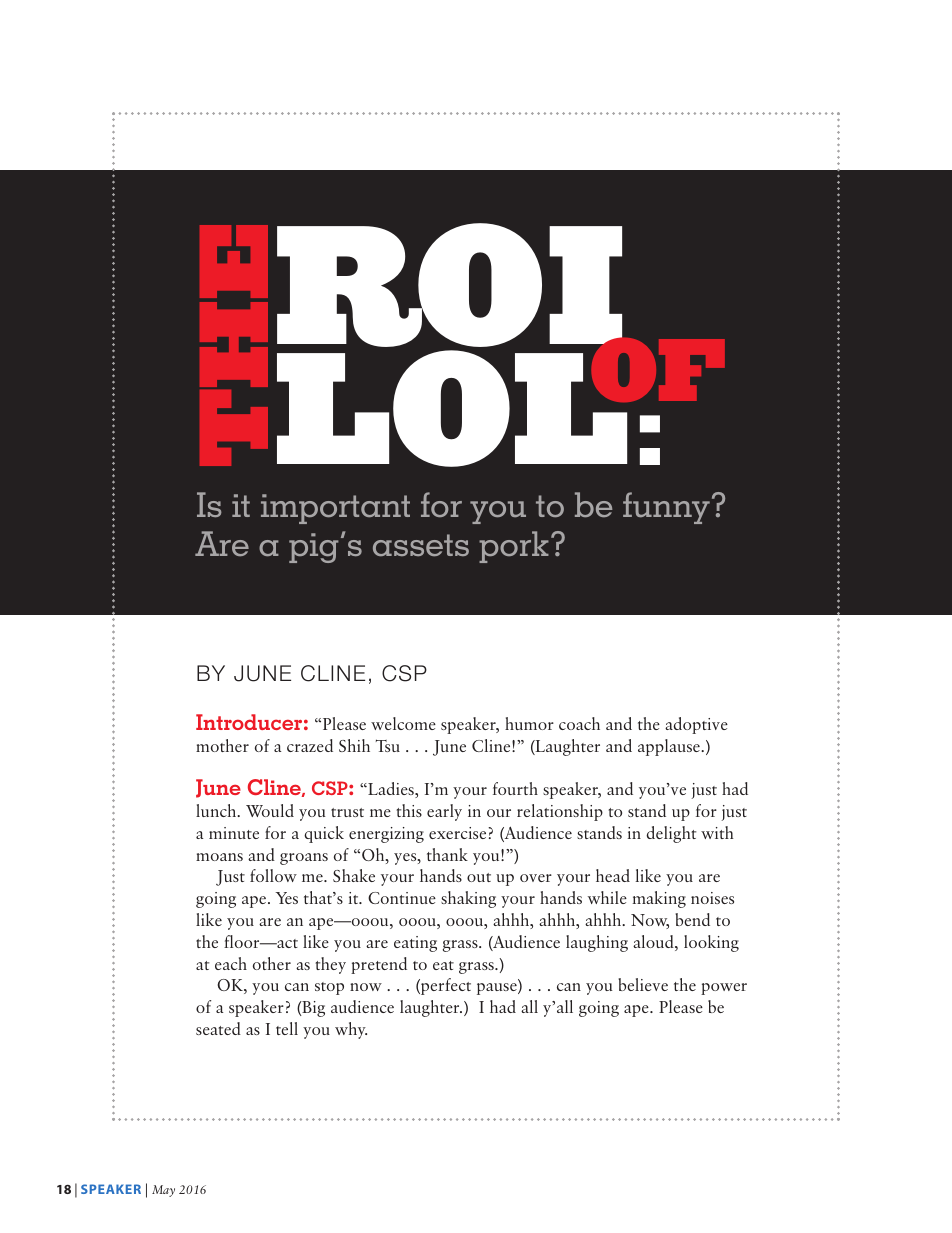  I want to click on welcome, so click(403, 723).
